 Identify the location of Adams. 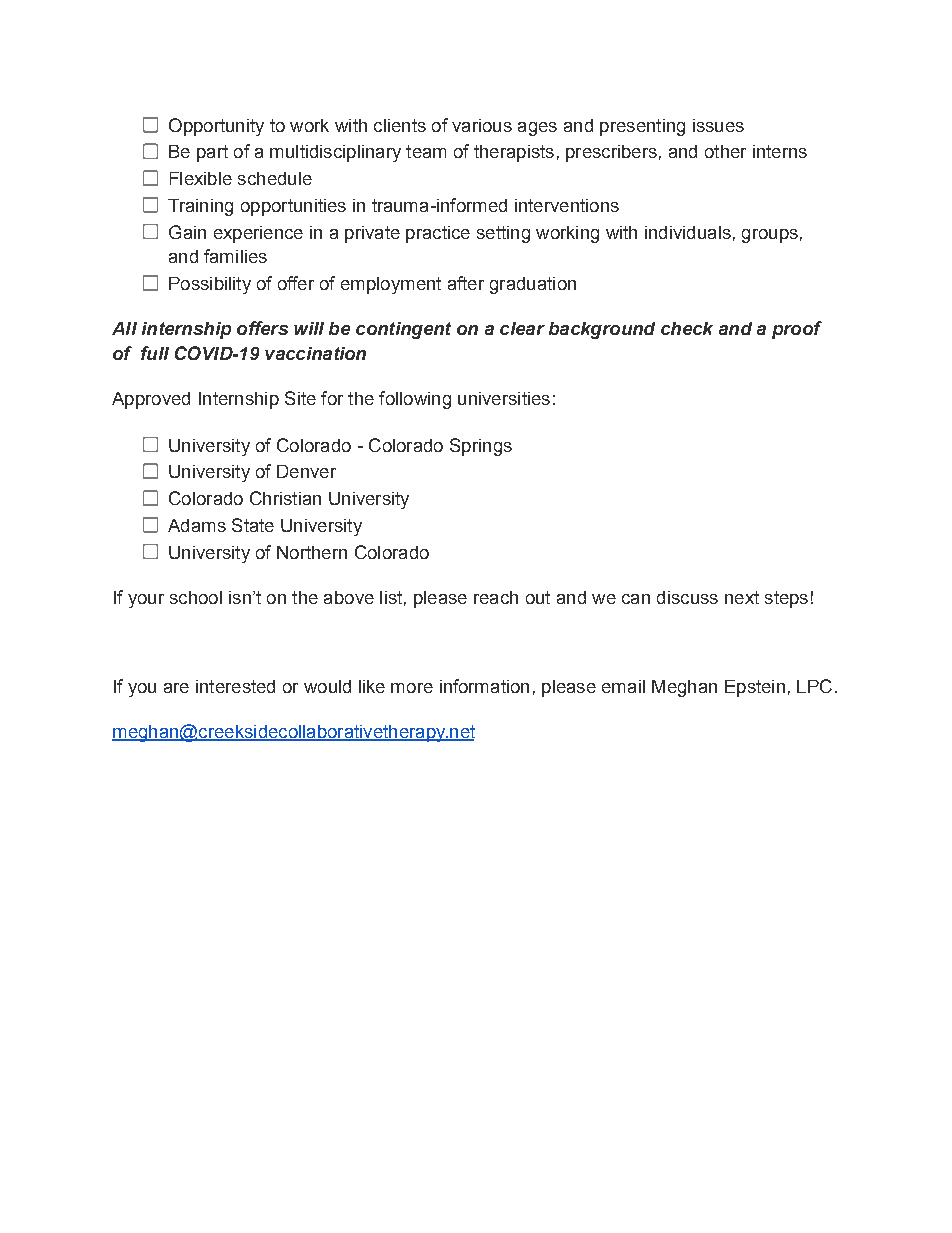
(197, 525).
